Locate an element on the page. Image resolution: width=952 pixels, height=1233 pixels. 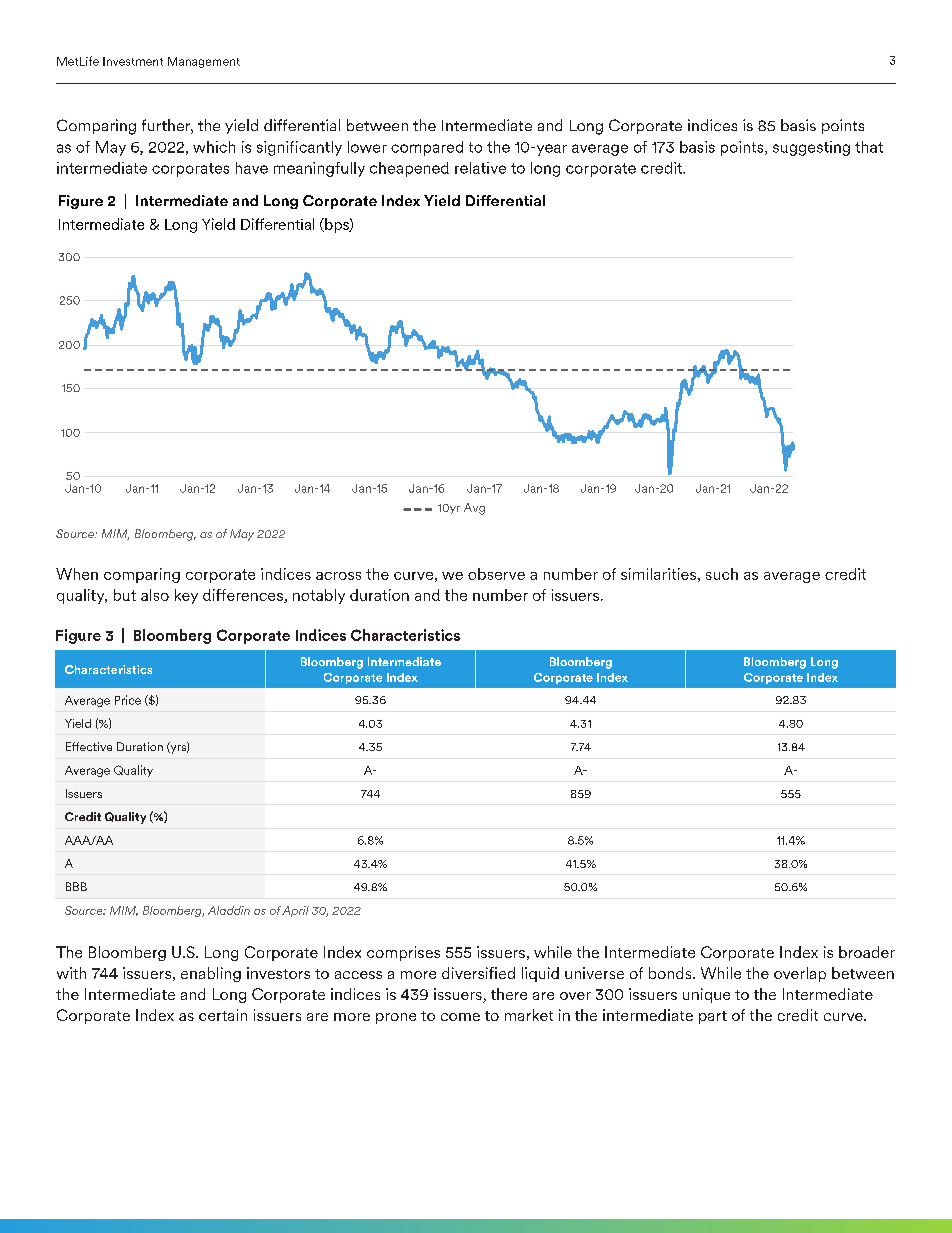
such is located at coordinates (722, 574).
